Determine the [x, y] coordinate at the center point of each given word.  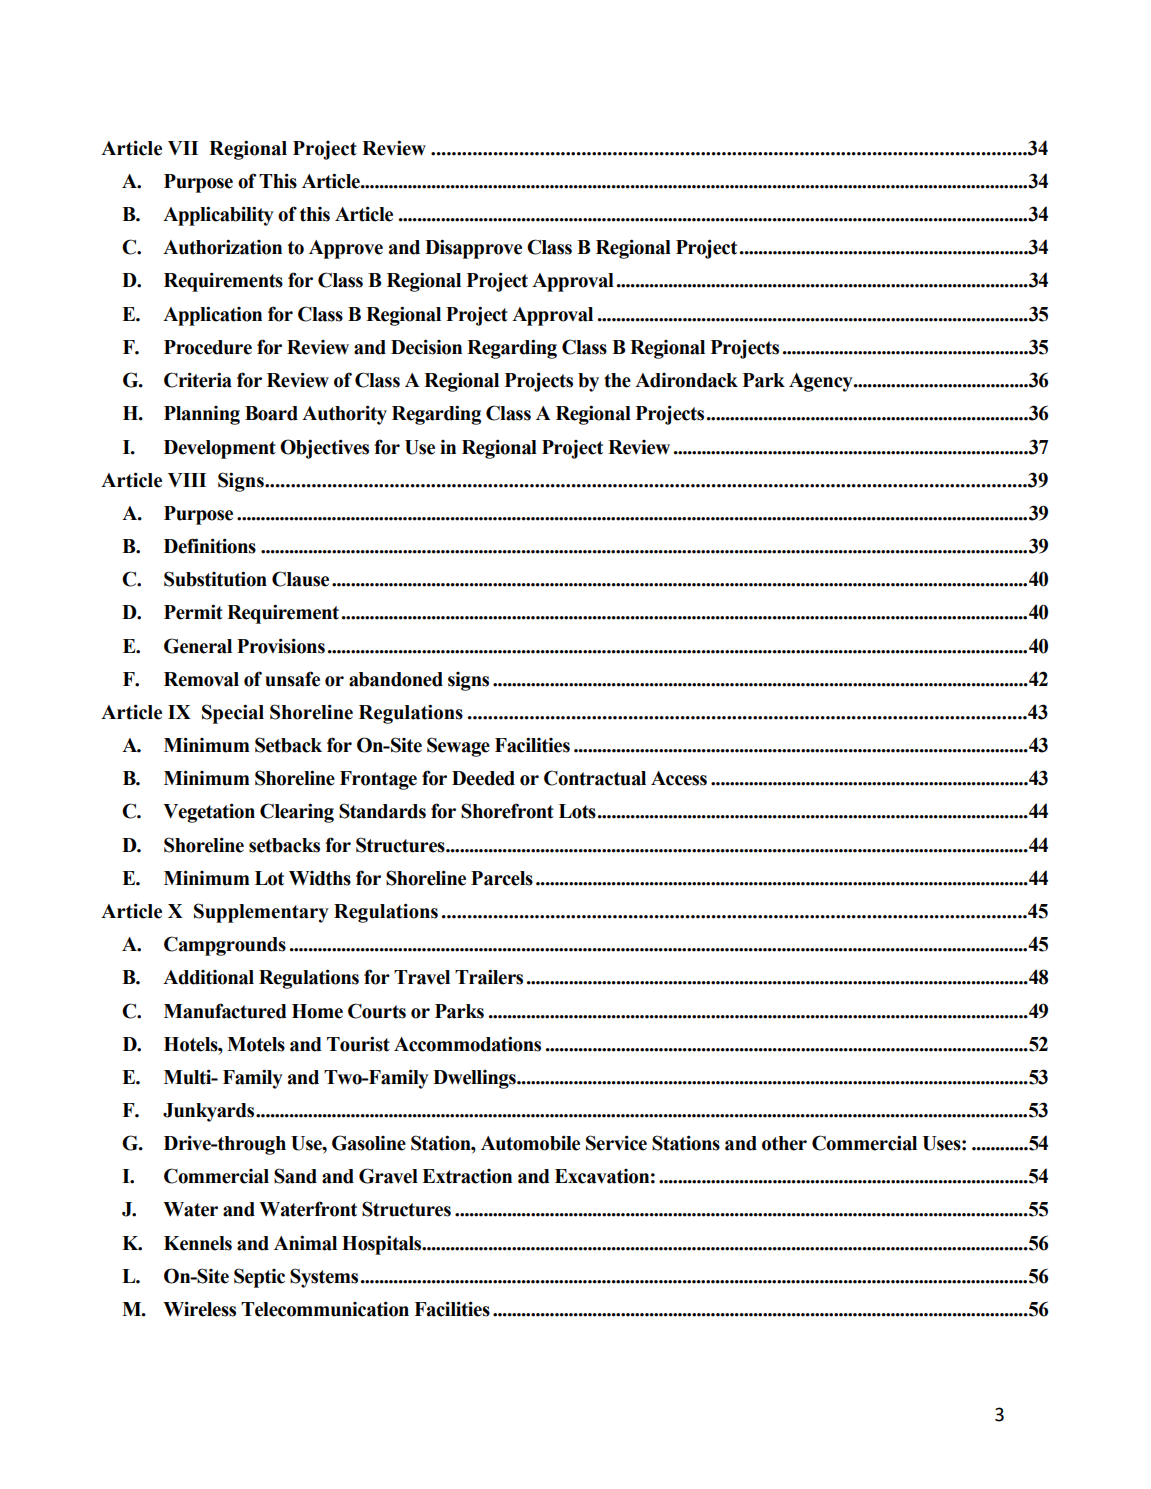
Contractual [595, 778]
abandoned [396, 679]
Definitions [210, 546]
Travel [422, 977]
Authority [344, 415]
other [784, 1143]
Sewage [458, 747]
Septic [259, 1278]
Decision [426, 347]
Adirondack [686, 380]
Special [233, 714]
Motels [256, 1044]
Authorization [222, 247]
